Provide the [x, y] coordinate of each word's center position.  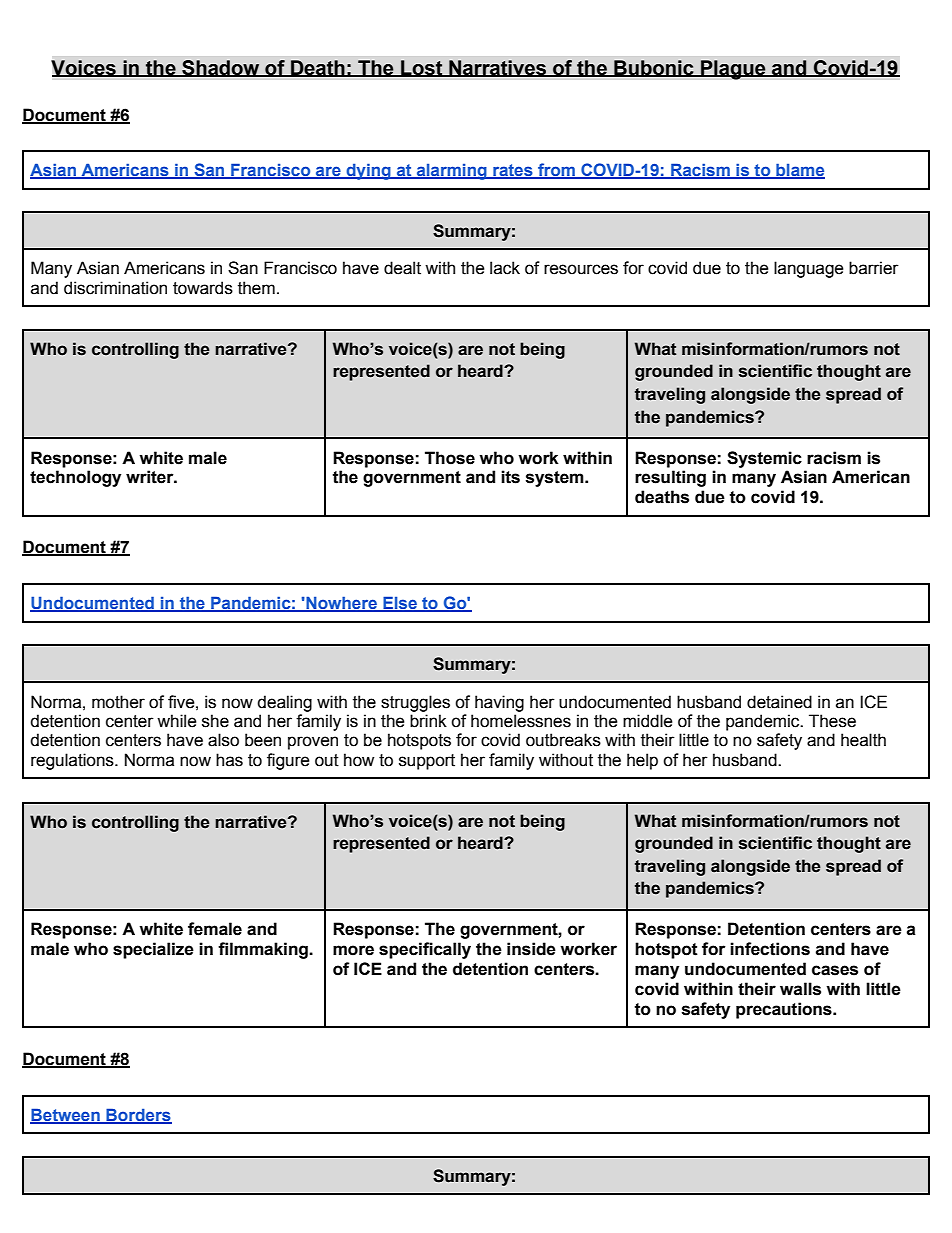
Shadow [221, 68]
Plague [733, 70]
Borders [138, 1116]
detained [779, 702]
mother [118, 702]
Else [400, 604]
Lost [422, 68]
